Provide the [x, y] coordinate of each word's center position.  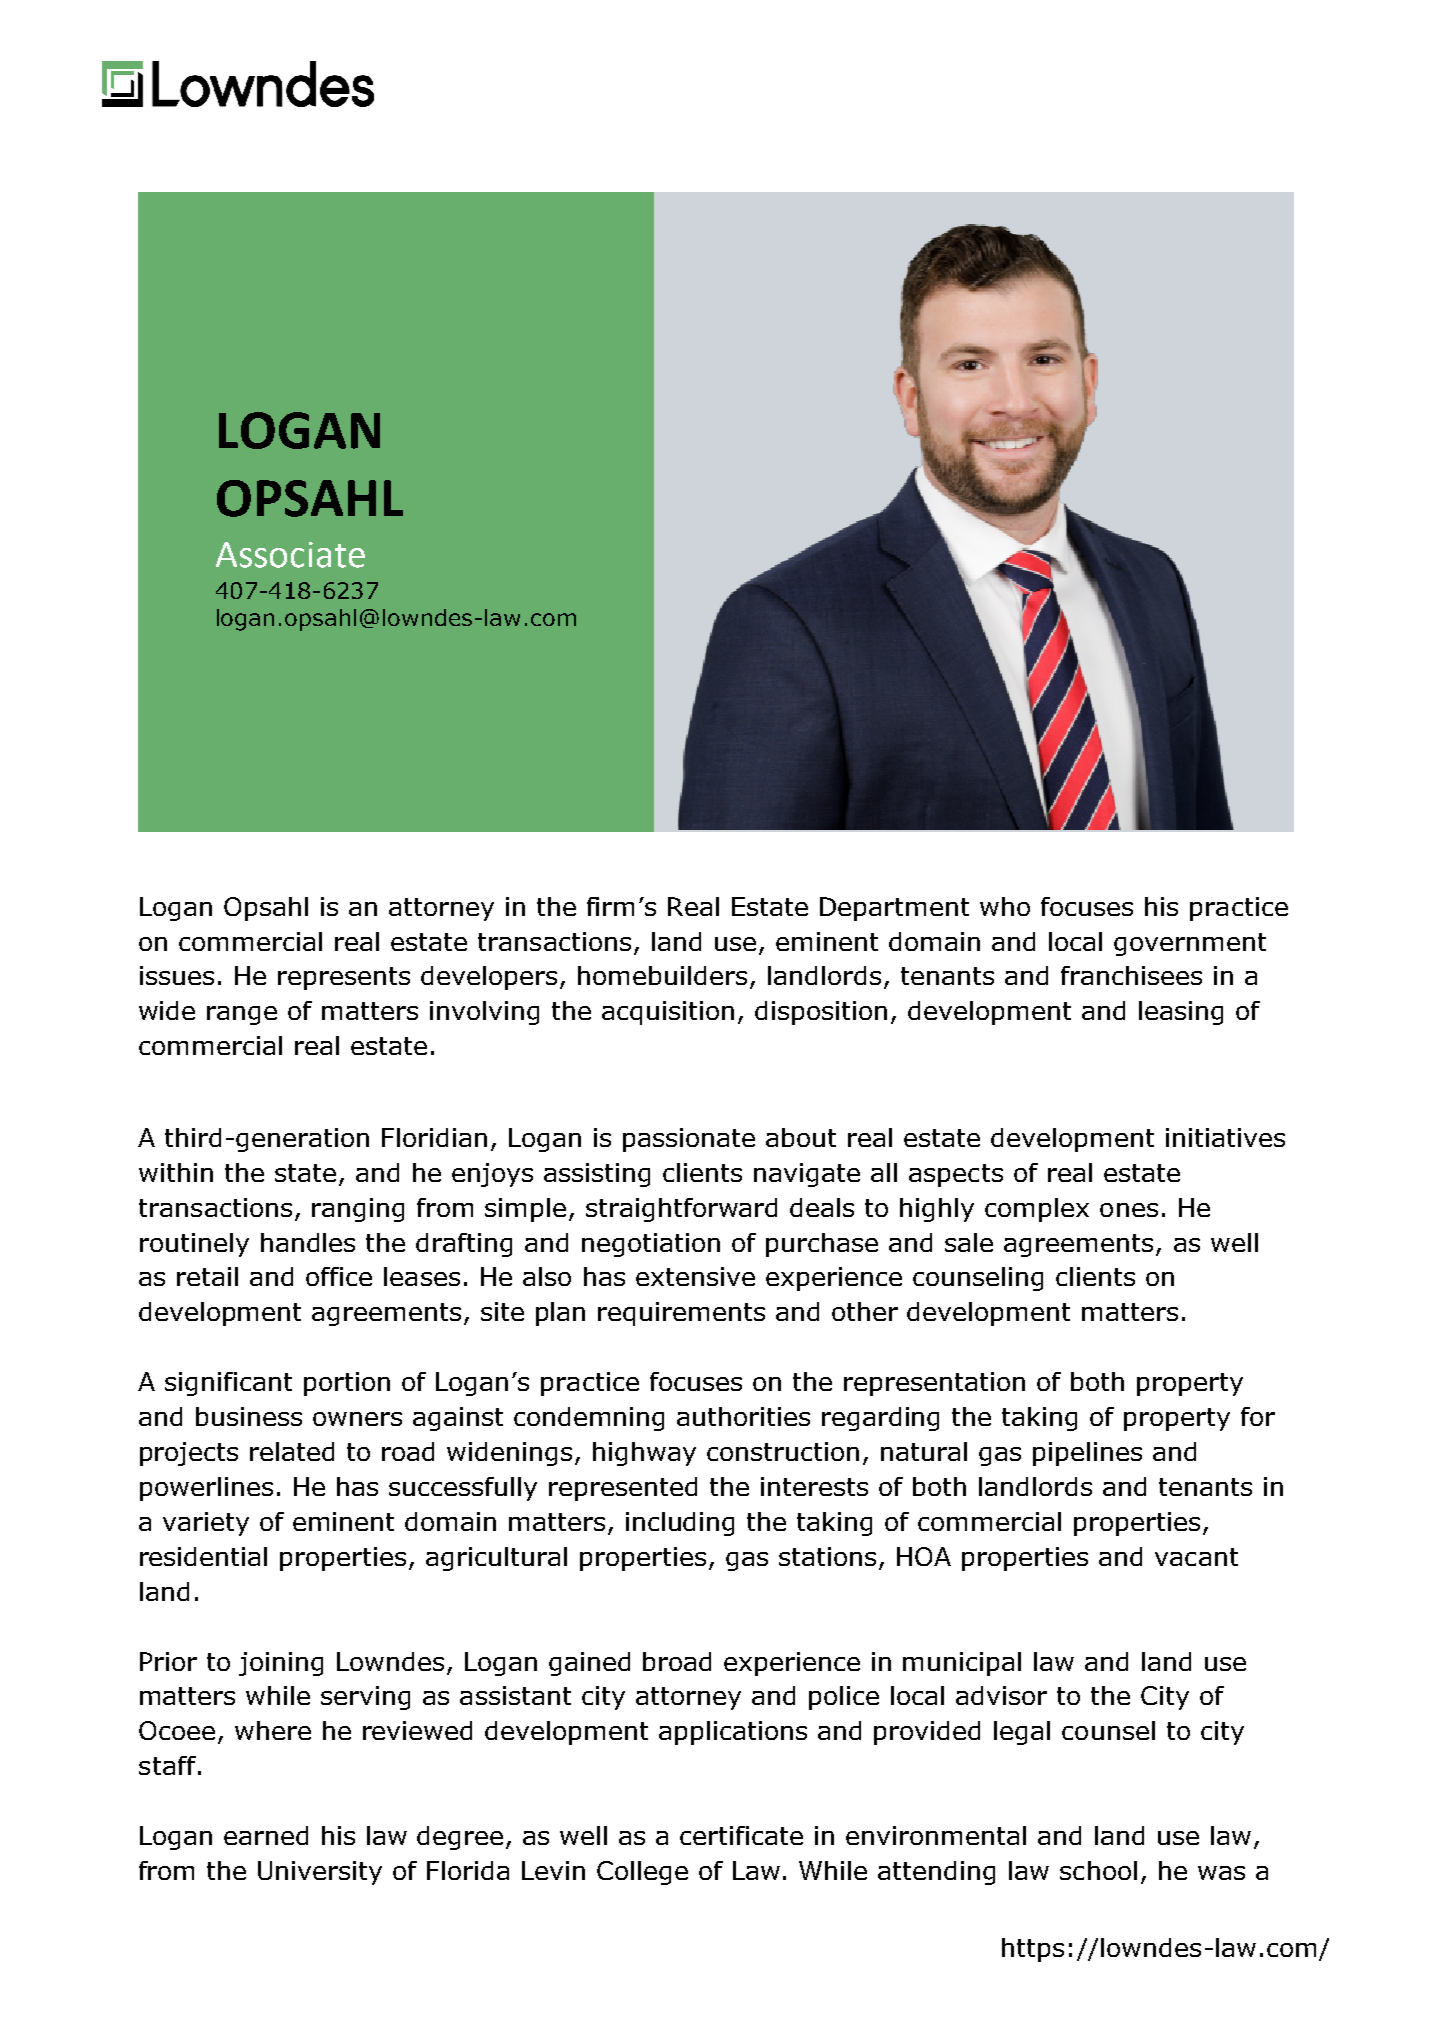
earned [266, 1835]
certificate [741, 1835]
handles [308, 1242]
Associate [290, 555]
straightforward [681, 1210]
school [1098, 1870]
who [1005, 906]
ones [1129, 1210]
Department [894, 909]
